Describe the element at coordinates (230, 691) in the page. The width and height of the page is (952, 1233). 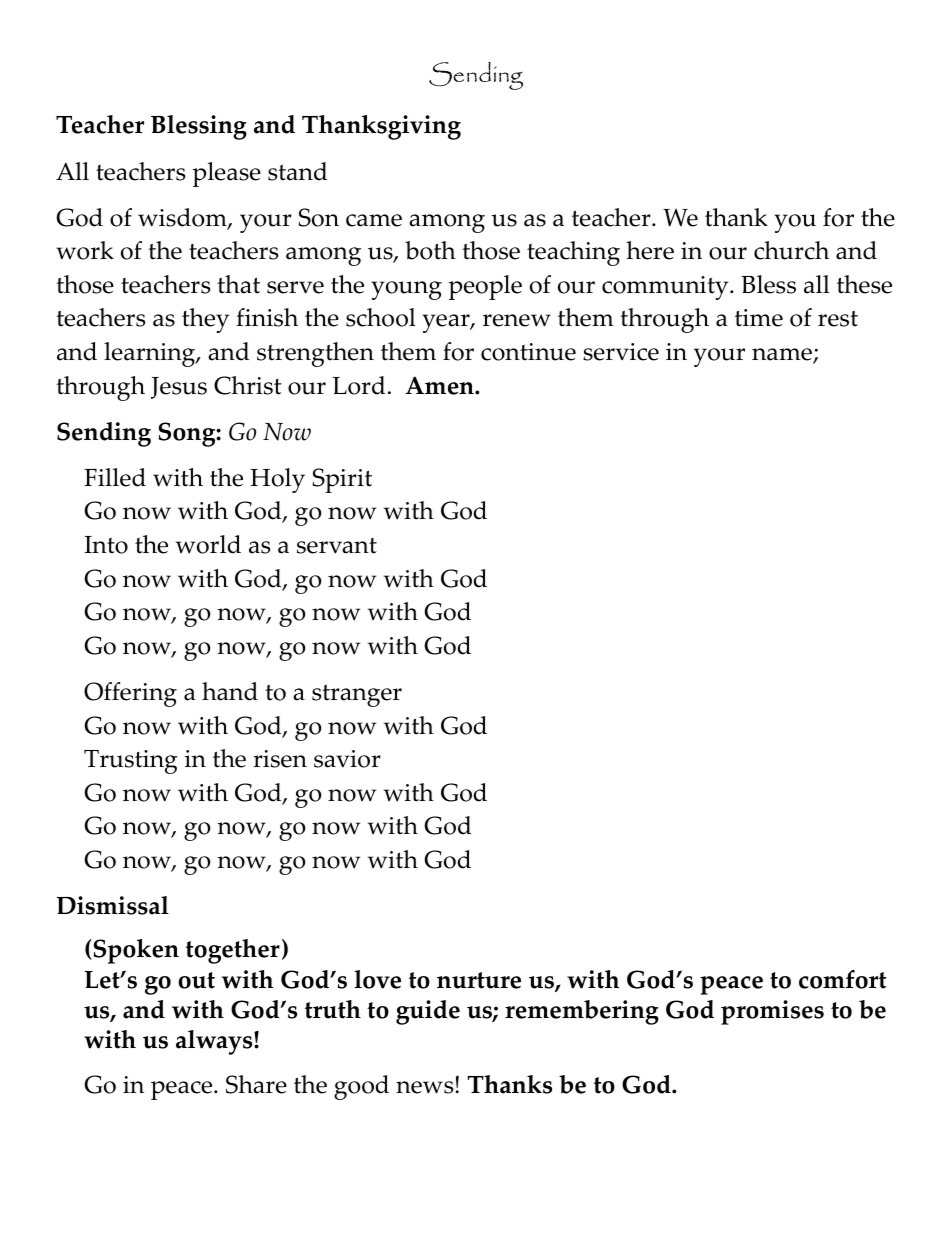
I see `hand` at that location.
